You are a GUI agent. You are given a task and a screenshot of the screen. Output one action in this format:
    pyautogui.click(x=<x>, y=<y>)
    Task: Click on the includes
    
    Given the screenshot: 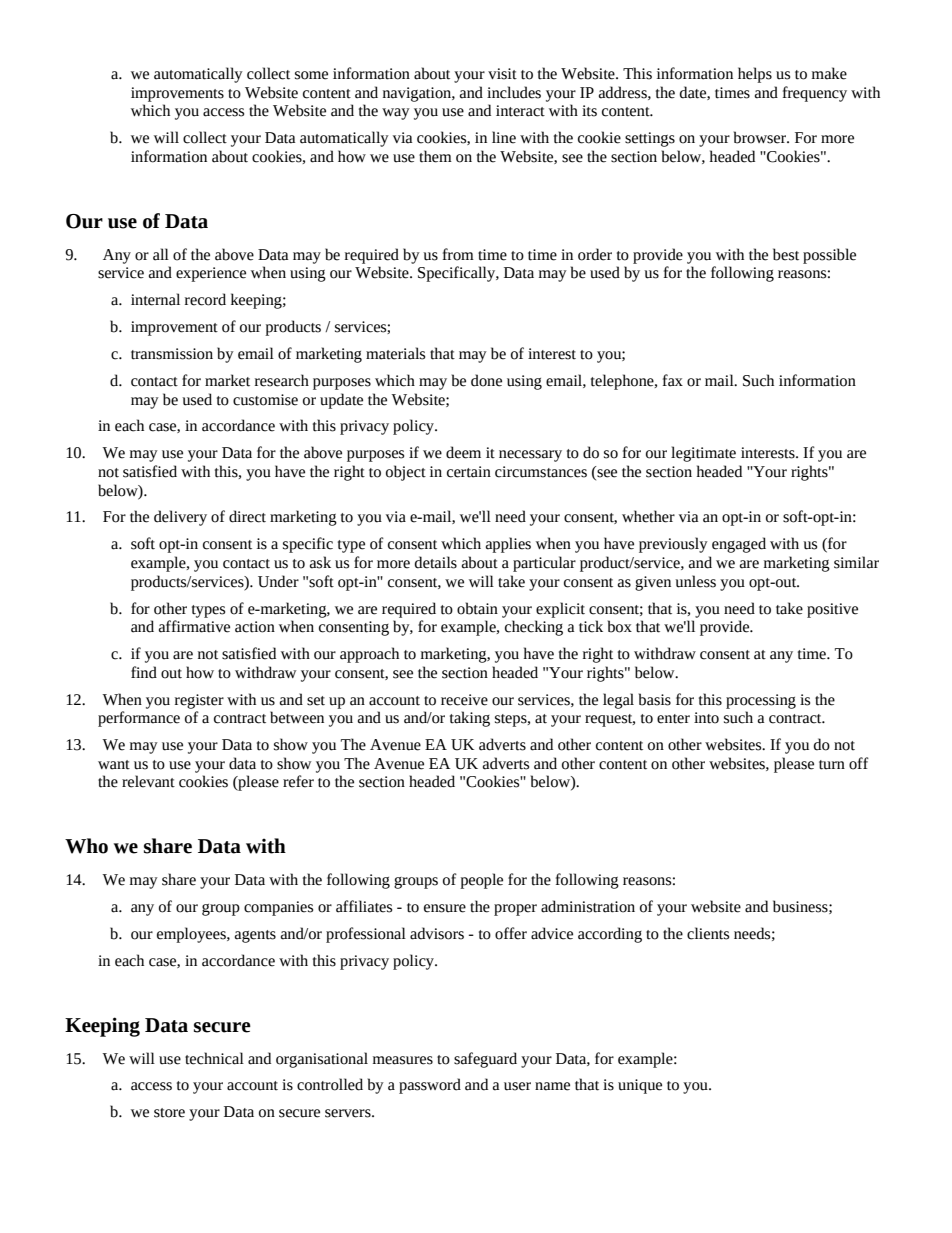 What is the action you would take?
    pyautogui.click(x=514, y=92)
